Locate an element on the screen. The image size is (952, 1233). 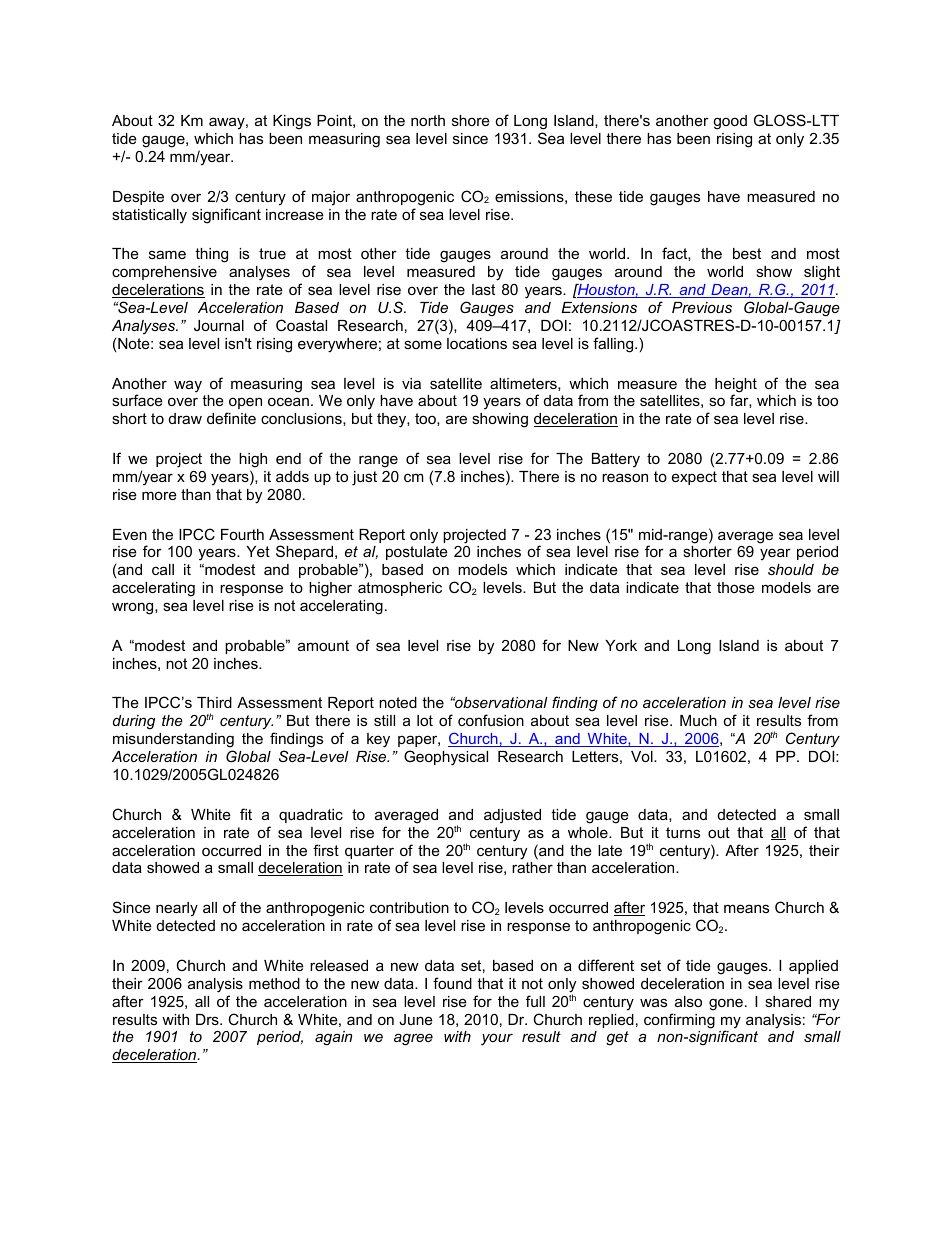
atmospheric is located at coordinates (400, 589).
